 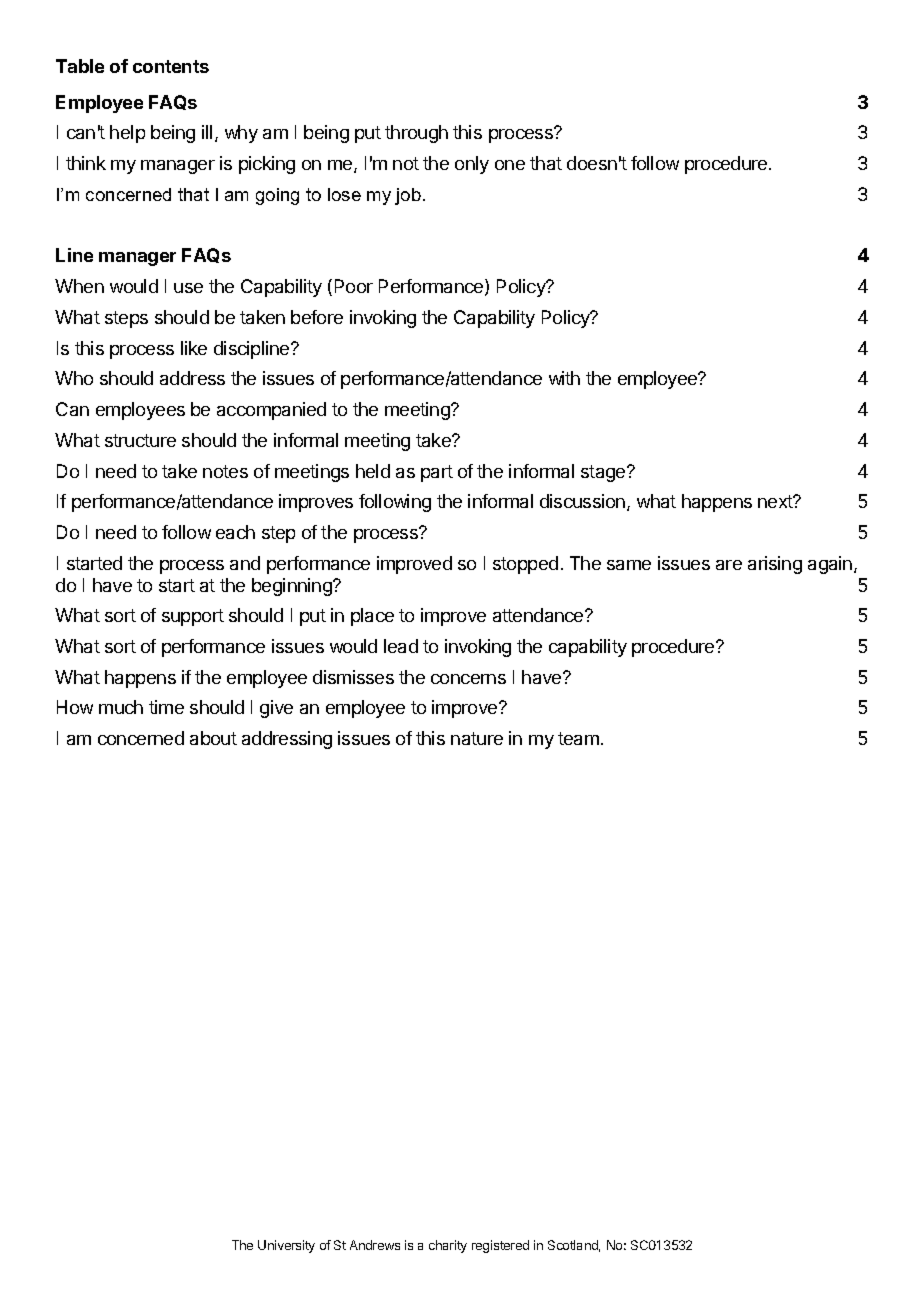 What do you see at coordinates (437, 473) in the image?
I see `part` at bounding box center [437, 473].
